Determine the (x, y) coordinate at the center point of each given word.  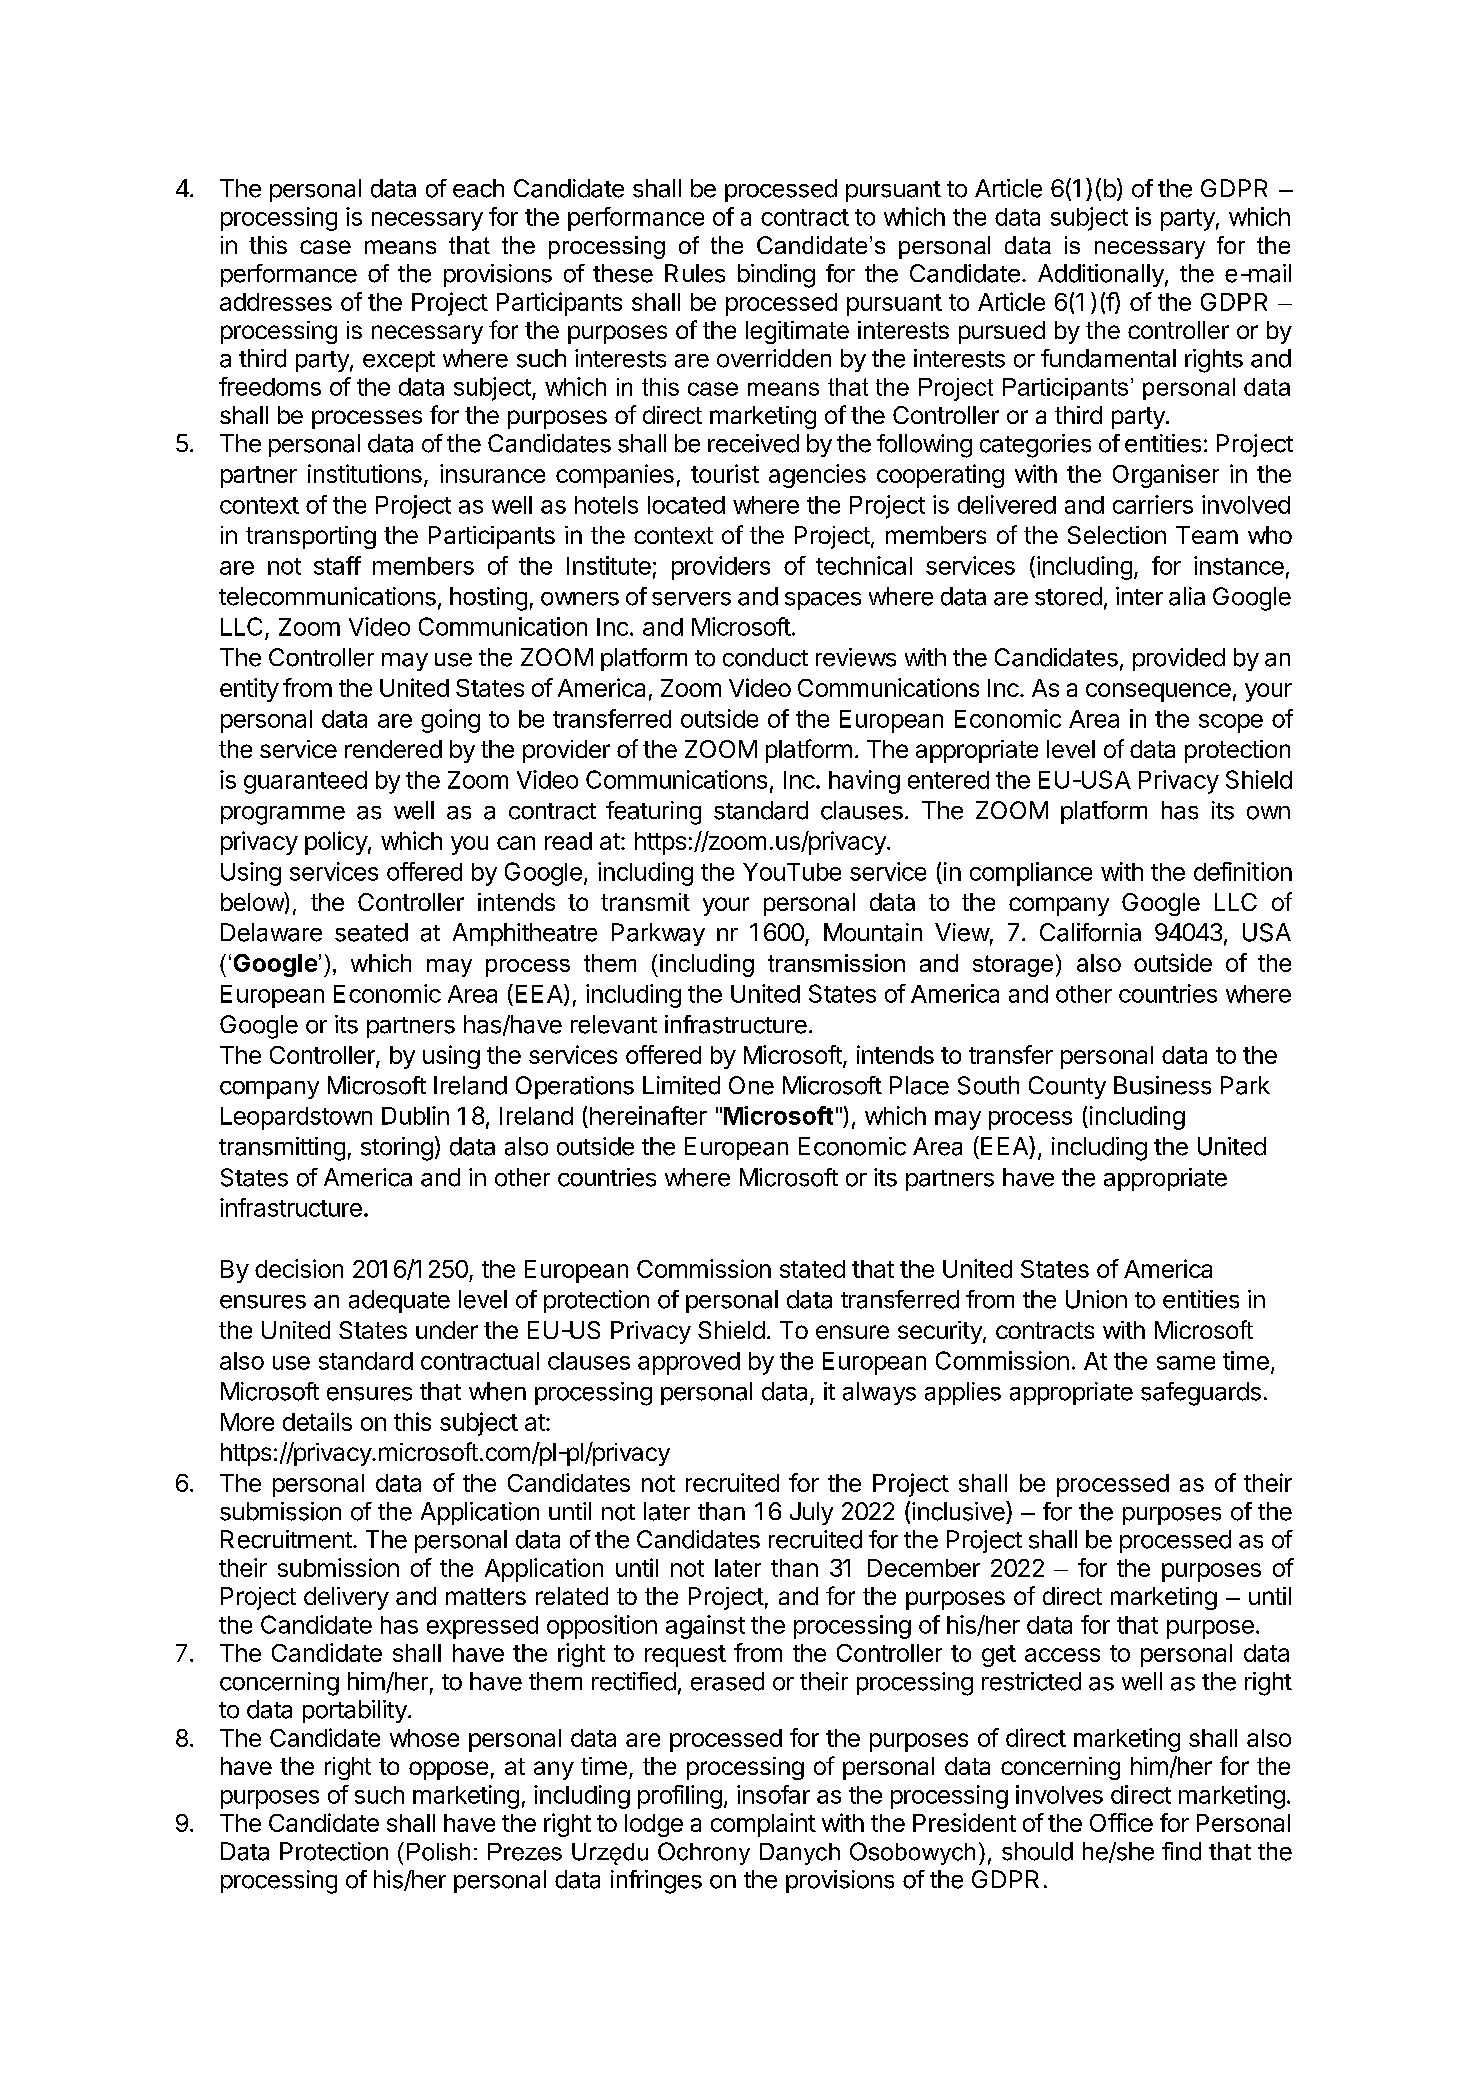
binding (776, 276)
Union (1096, 1299)
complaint (763, 1825)
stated (812, 1269)
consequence (1158, 692)
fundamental (1108, 358)
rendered (393, 749)
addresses (276, 302)
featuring (653, 813)
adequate (399, 1301)
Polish (438, 1852)
